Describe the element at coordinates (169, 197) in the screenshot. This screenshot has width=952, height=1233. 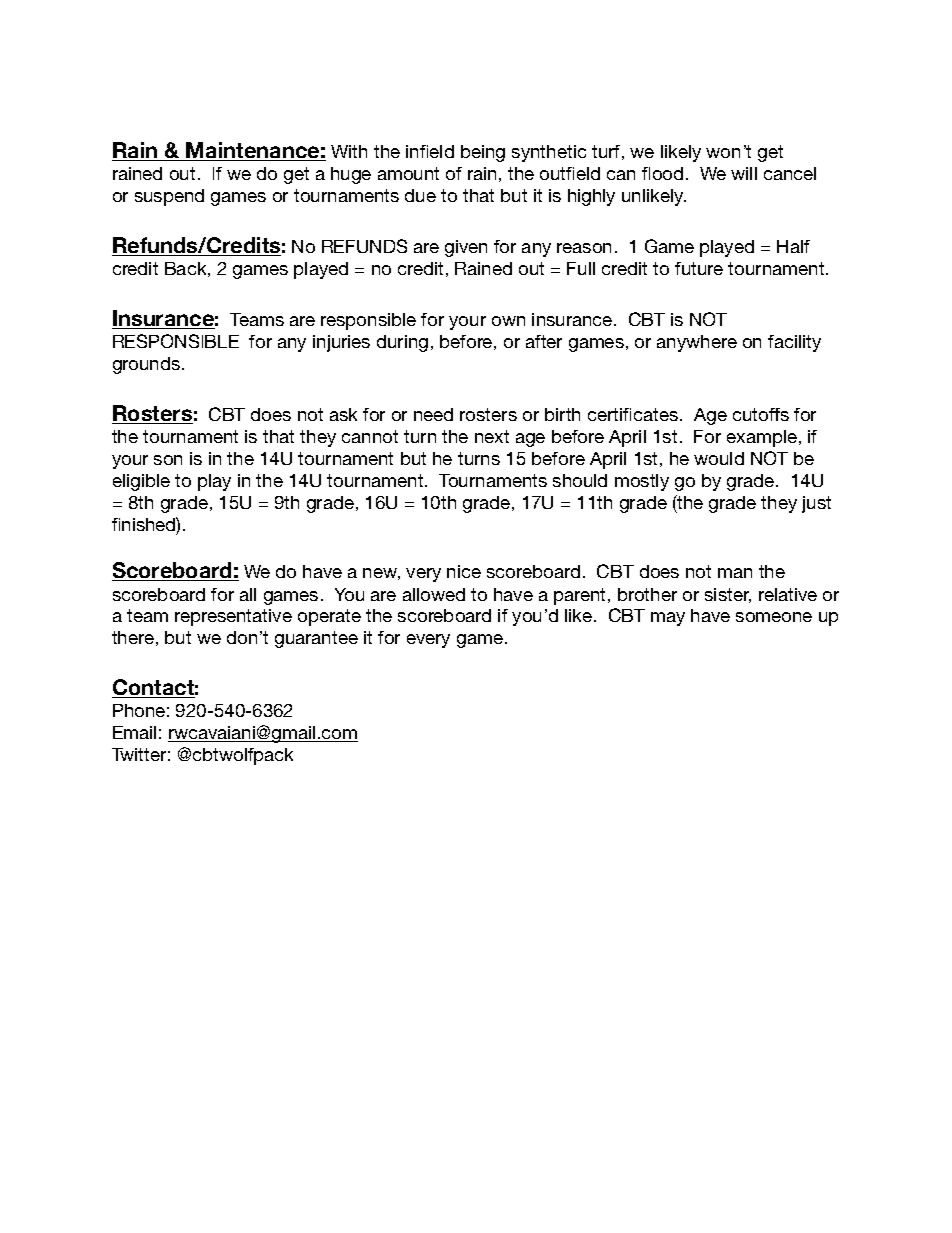
I see `suspend` at that location.
